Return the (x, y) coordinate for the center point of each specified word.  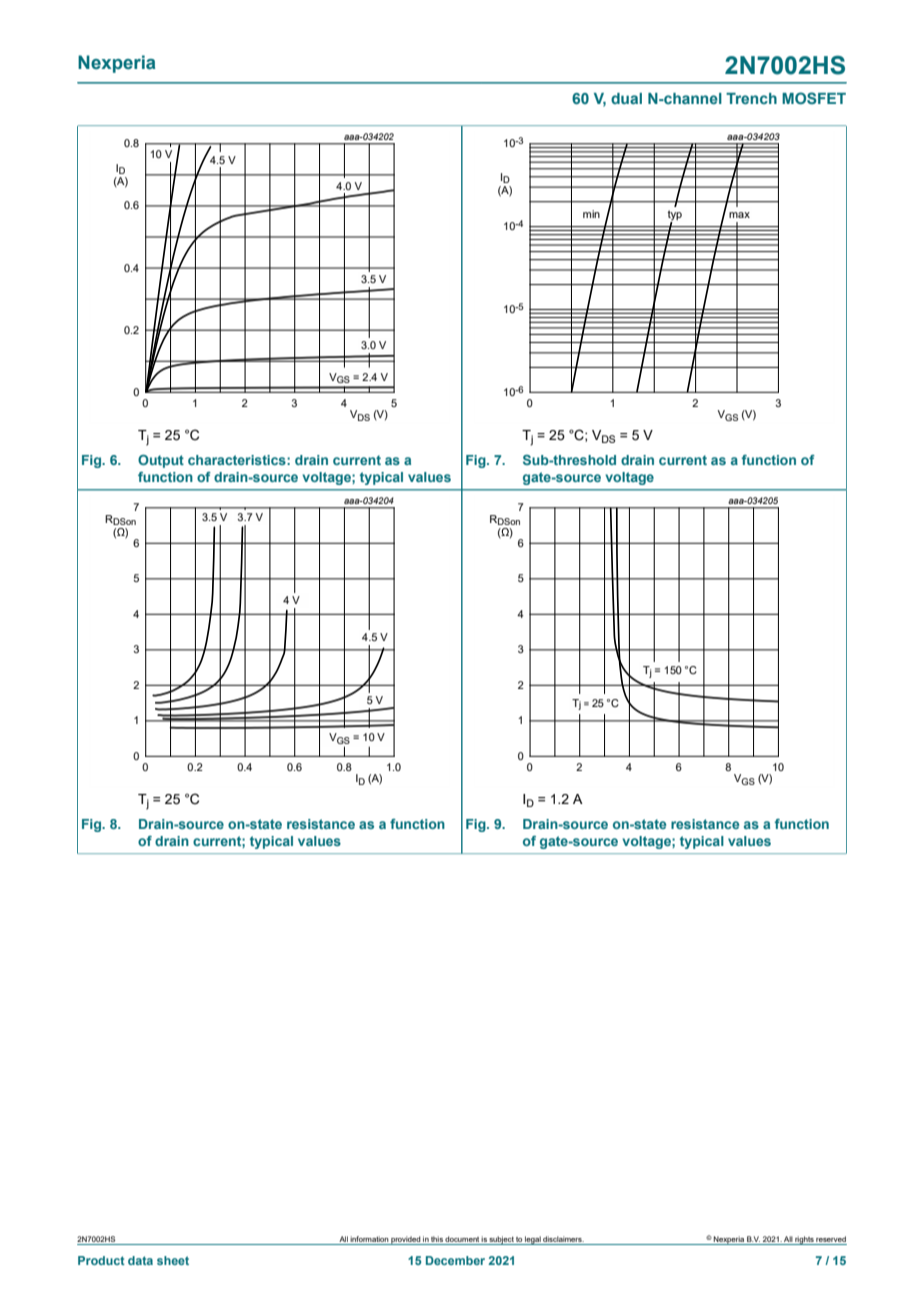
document (462, 1239)
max (739, 215)
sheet (173, 1260)
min (591, 214)
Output (161, 461)
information (369, 1239)
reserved (831, 1239)
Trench (751, 98)
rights (804, 1240)
